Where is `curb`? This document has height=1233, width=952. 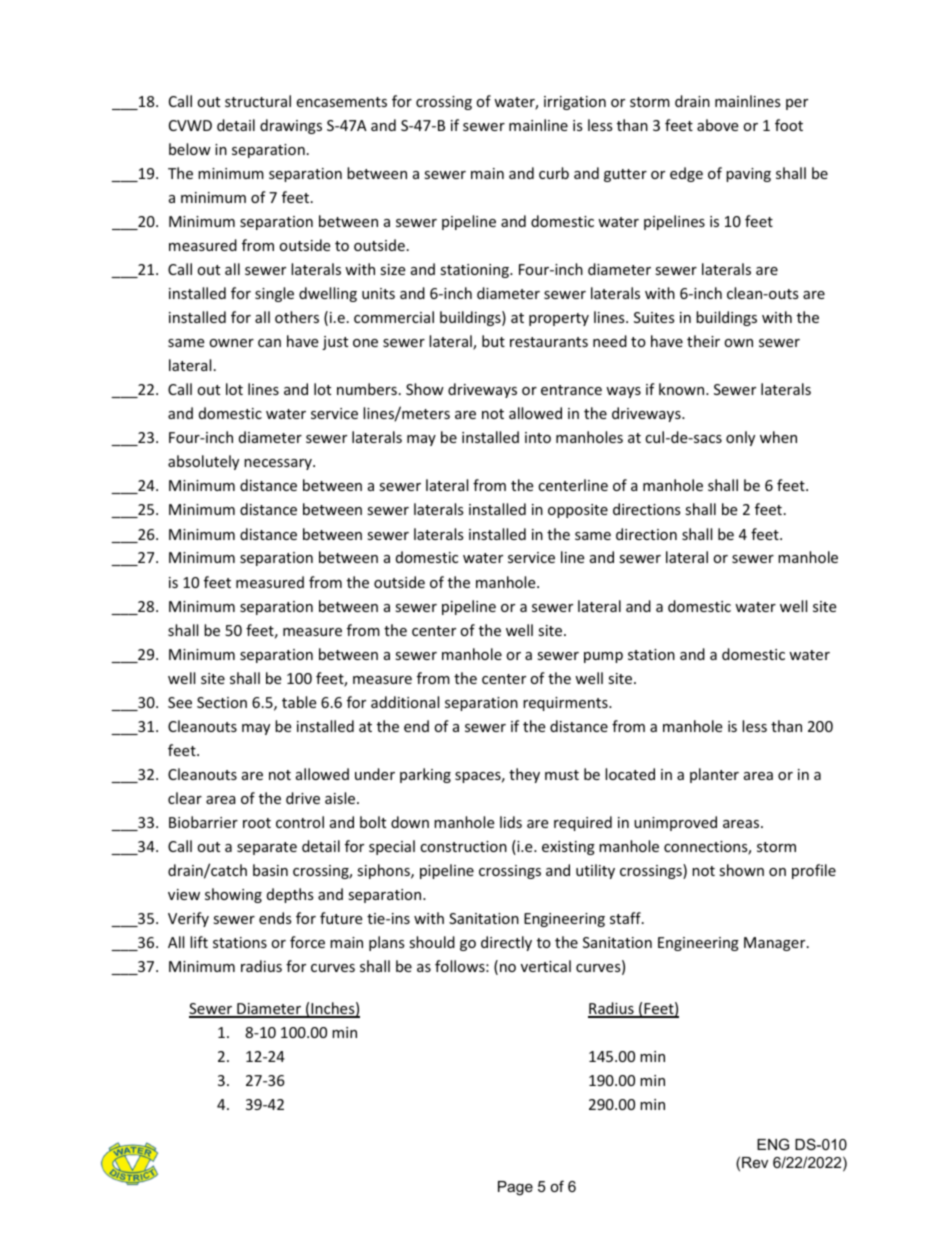 curb is located at coordinates (554, 173).
